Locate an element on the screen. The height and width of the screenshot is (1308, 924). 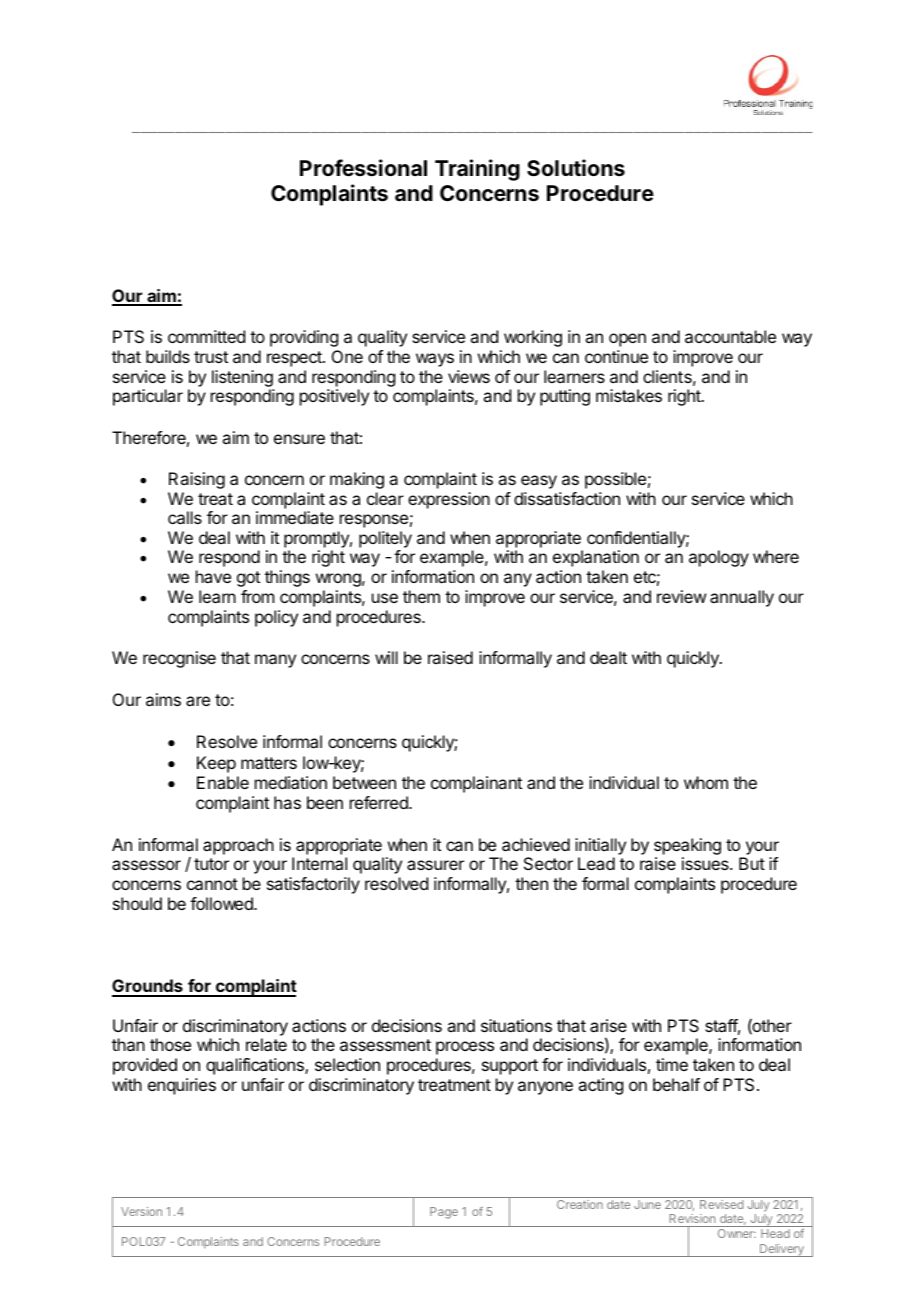
issues is located at coordinates (706, 863).
